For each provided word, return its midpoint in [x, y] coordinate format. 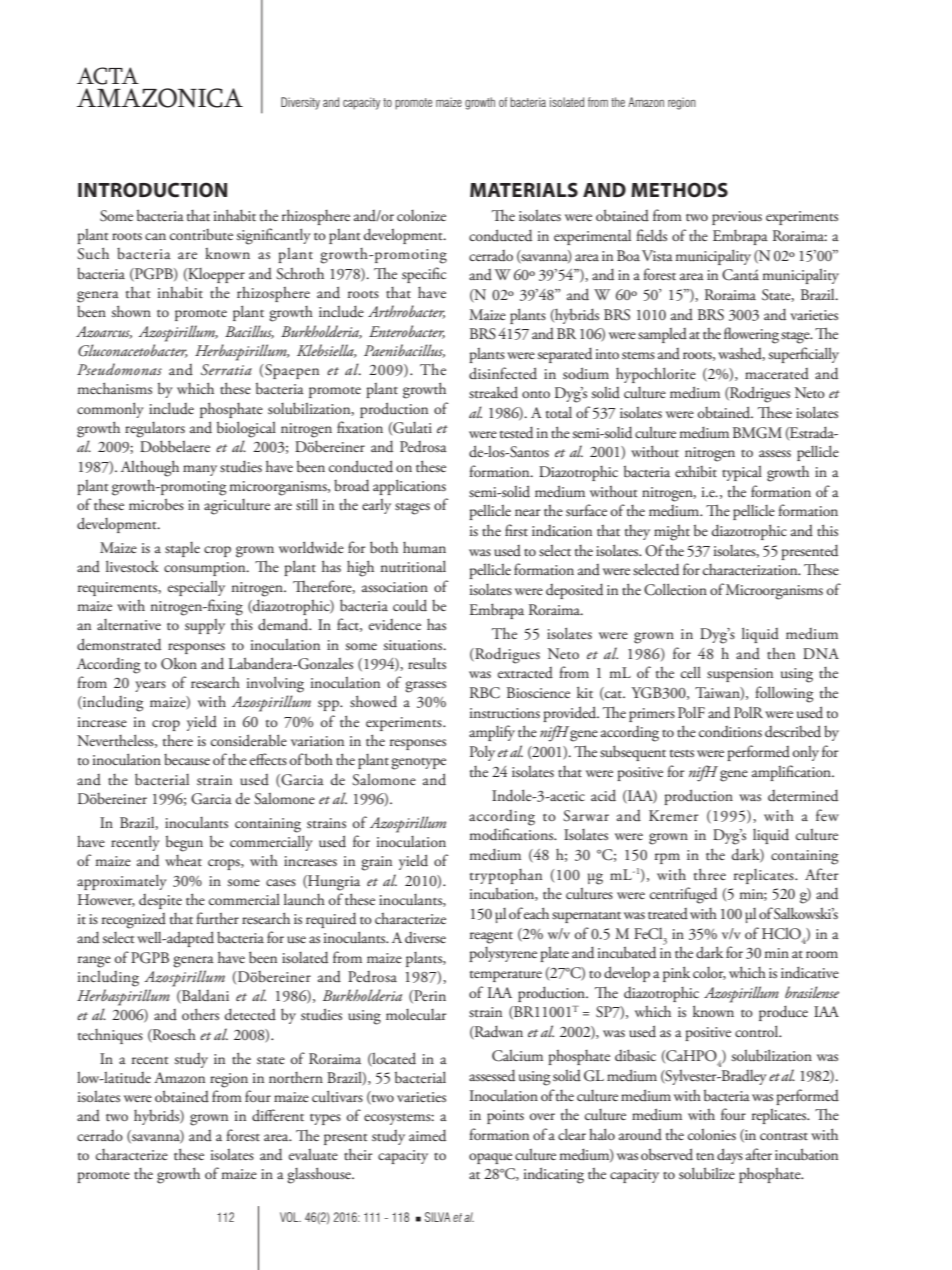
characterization [751, 569]
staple [182, 549]
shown [131, 311]
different [278, 1115]
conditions [730, 732]
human [424, 547]
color [709, 973]
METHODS [679, 190]
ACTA [108, 76]
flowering [751, 335]
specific [424, 275]
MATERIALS [524, 189]
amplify [492, 733]
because [187, 760]
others [200, 1014]
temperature [506, 976]
